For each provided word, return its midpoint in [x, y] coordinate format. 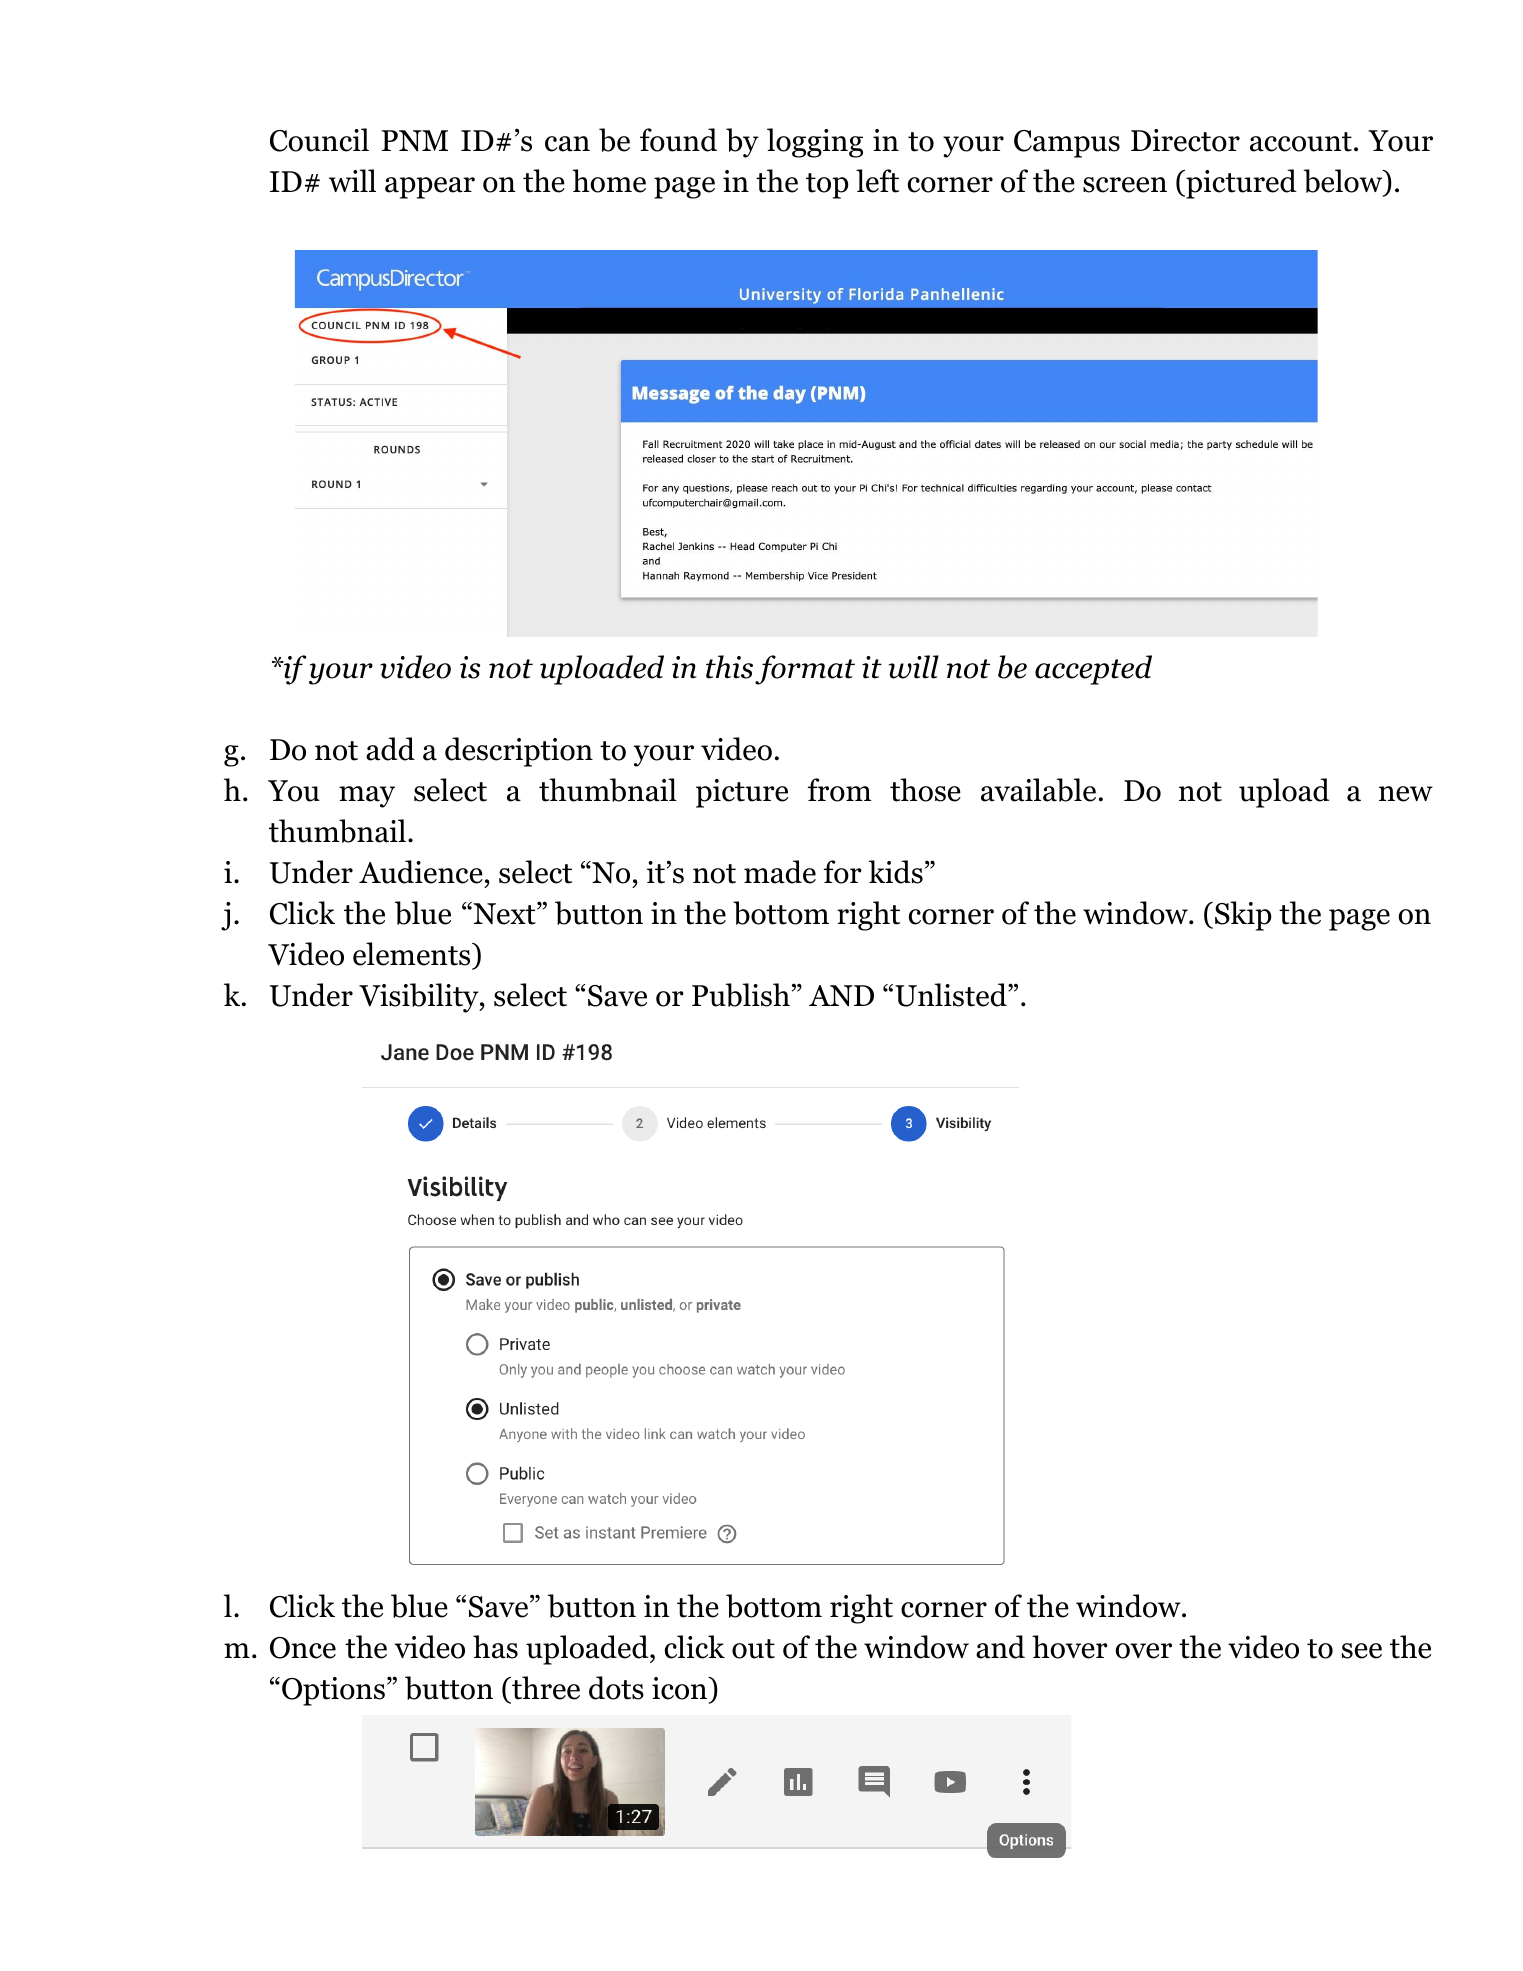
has [495, 1647]
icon [680, 1688]
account [1301, 142]
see [1362, 1651]
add [390, 749]
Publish [741, 995]
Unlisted [952, 995]
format [805, 670]
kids [896, 872]
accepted [1093, 670]
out [753, 1649]
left [877, 181]
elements [413, 954]
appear [430, 188]
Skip [1243, 916]
